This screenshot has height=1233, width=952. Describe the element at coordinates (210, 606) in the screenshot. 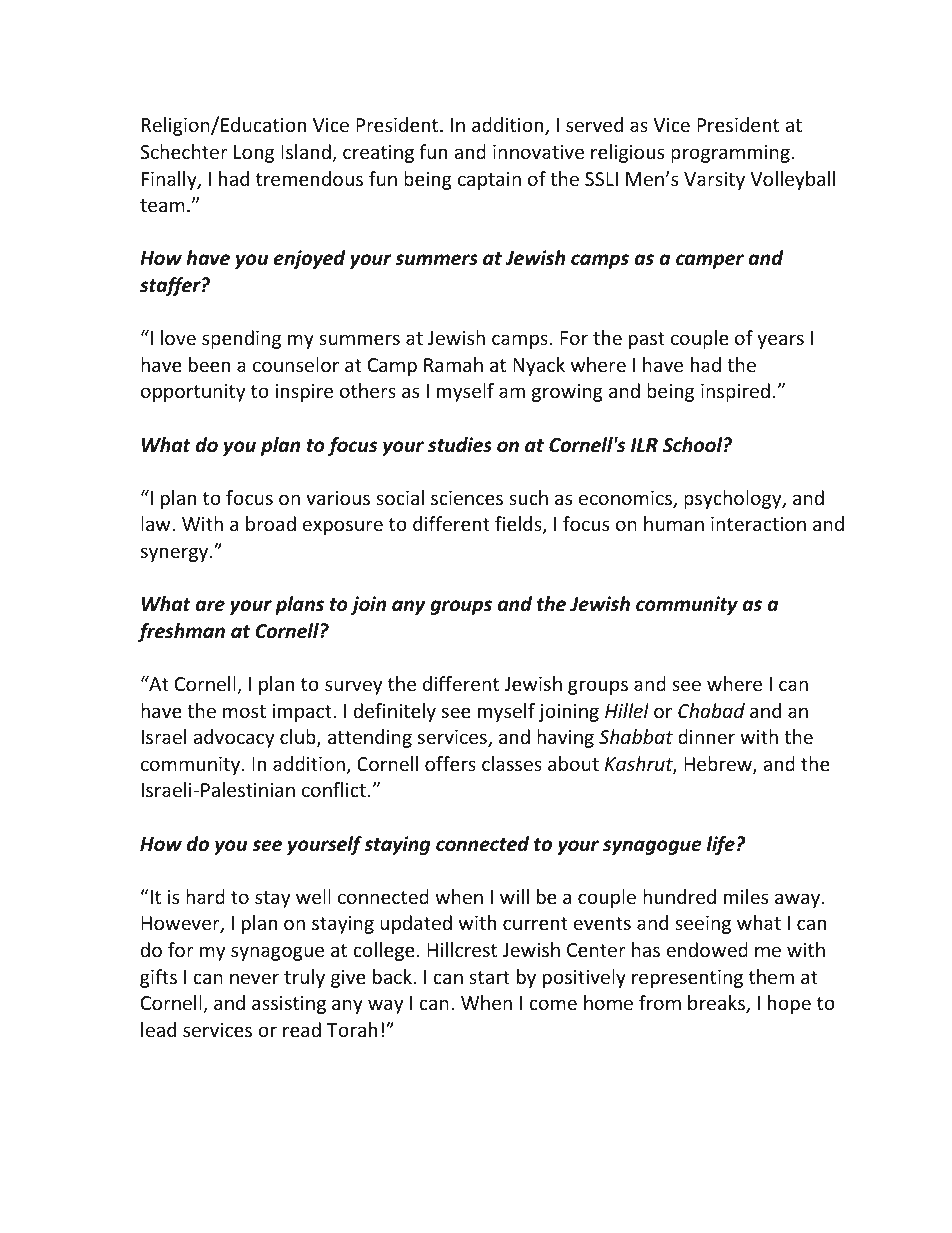

I see `are` at that location.
